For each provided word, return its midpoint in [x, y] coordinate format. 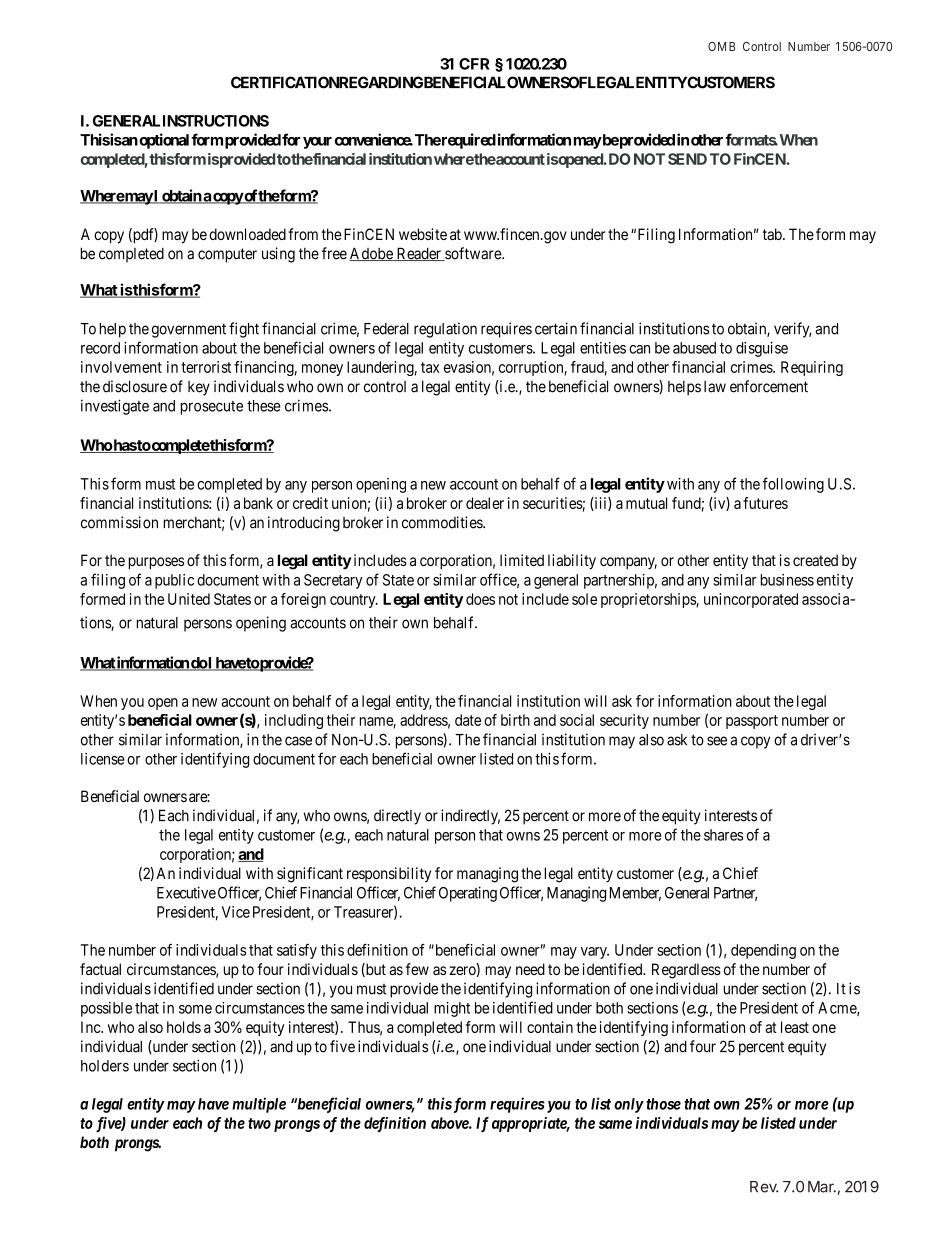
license [103, 759]
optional [164, 141]
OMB [721, 46]
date [468, 720]
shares [723, 835]
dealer [485, 503]
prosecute [212, 408]
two [259, 1123]
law [715, 387]
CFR [474, 64]
